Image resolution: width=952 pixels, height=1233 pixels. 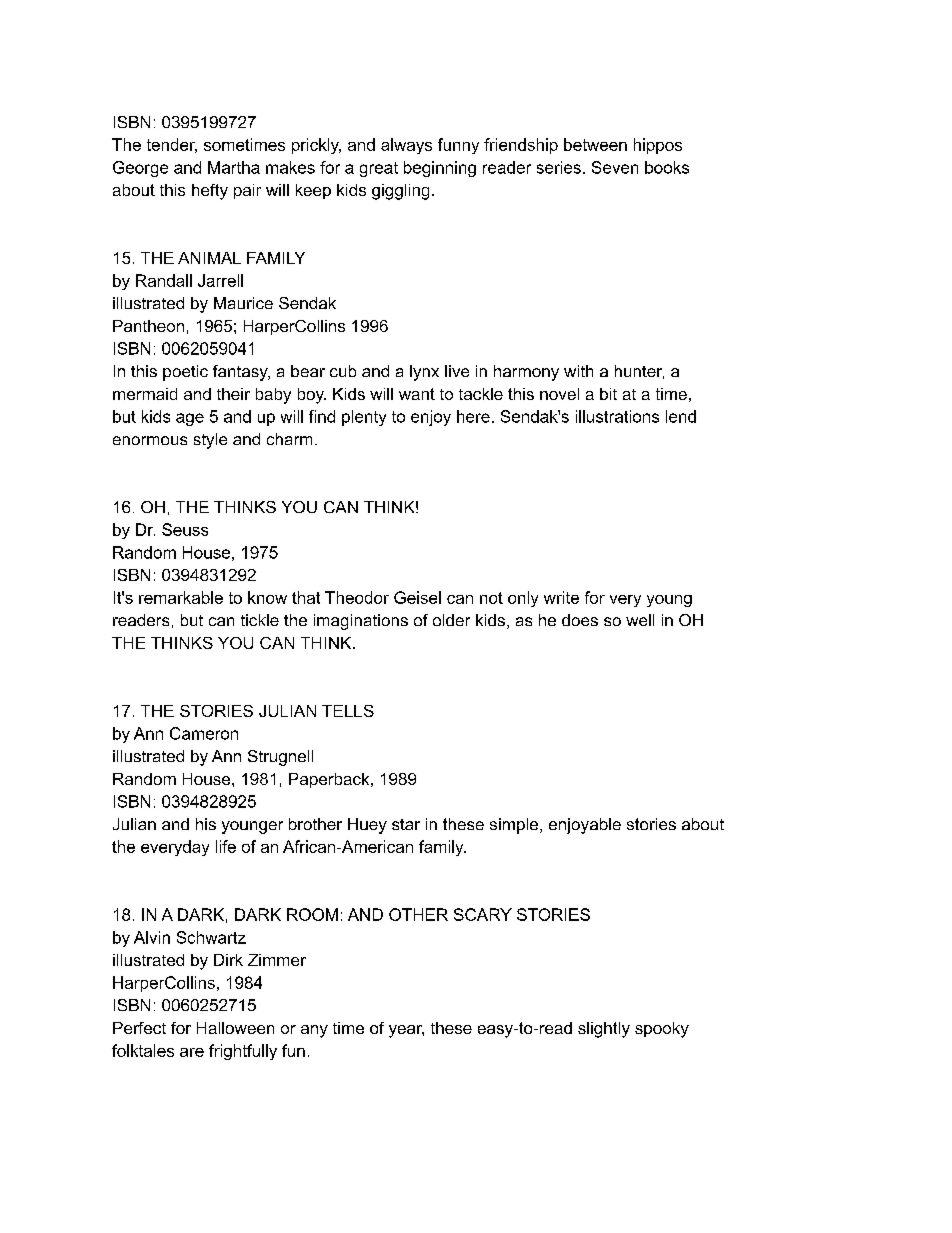 What do you see at coordinates (406, 1031) in the document?
I see `year` at bounding box center [406, 1031].
